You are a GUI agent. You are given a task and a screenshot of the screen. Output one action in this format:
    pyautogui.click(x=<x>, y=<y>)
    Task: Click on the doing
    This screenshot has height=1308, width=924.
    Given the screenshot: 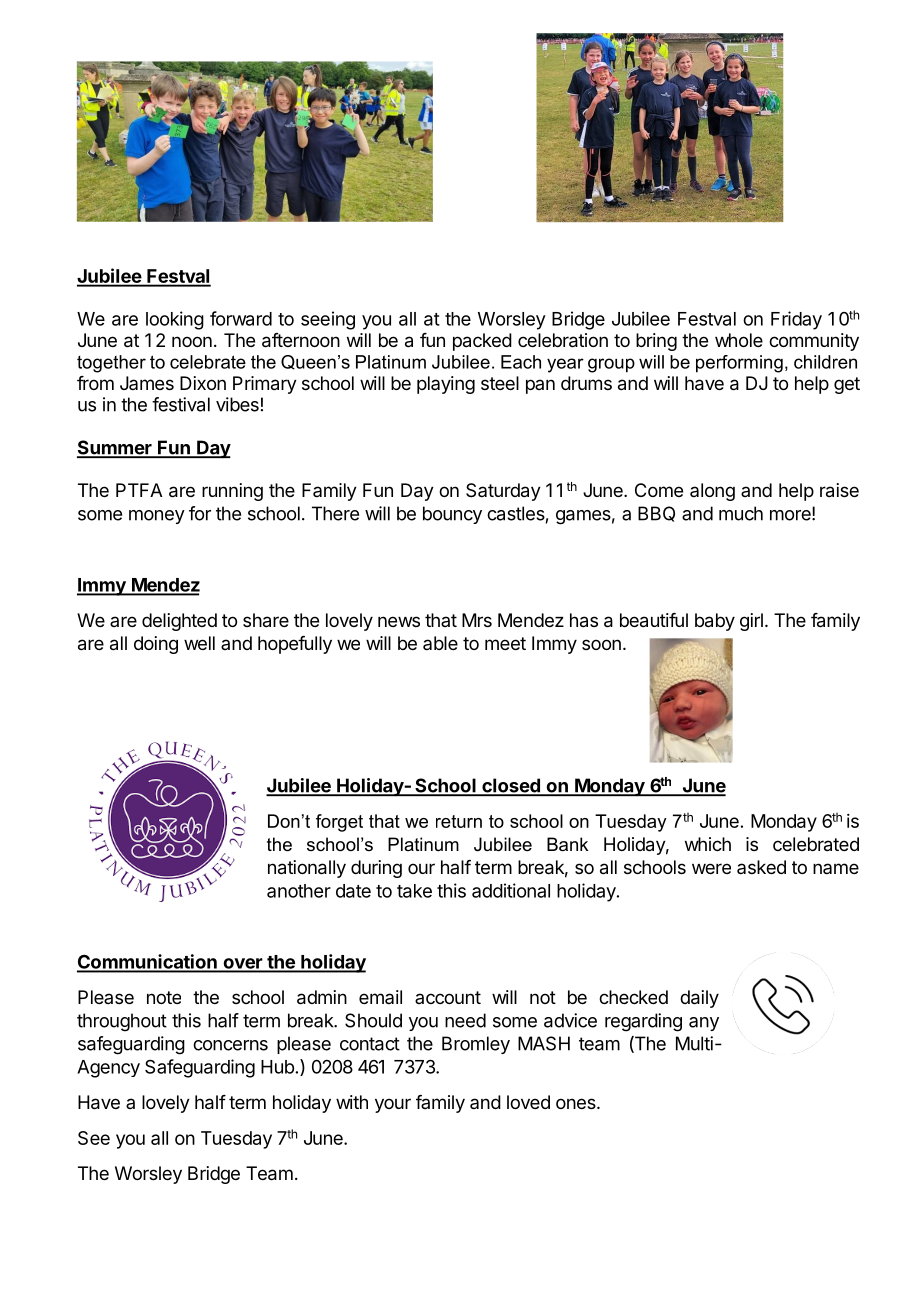 What is the action you would take?
    pyautogui.click(x=156, y=645)
